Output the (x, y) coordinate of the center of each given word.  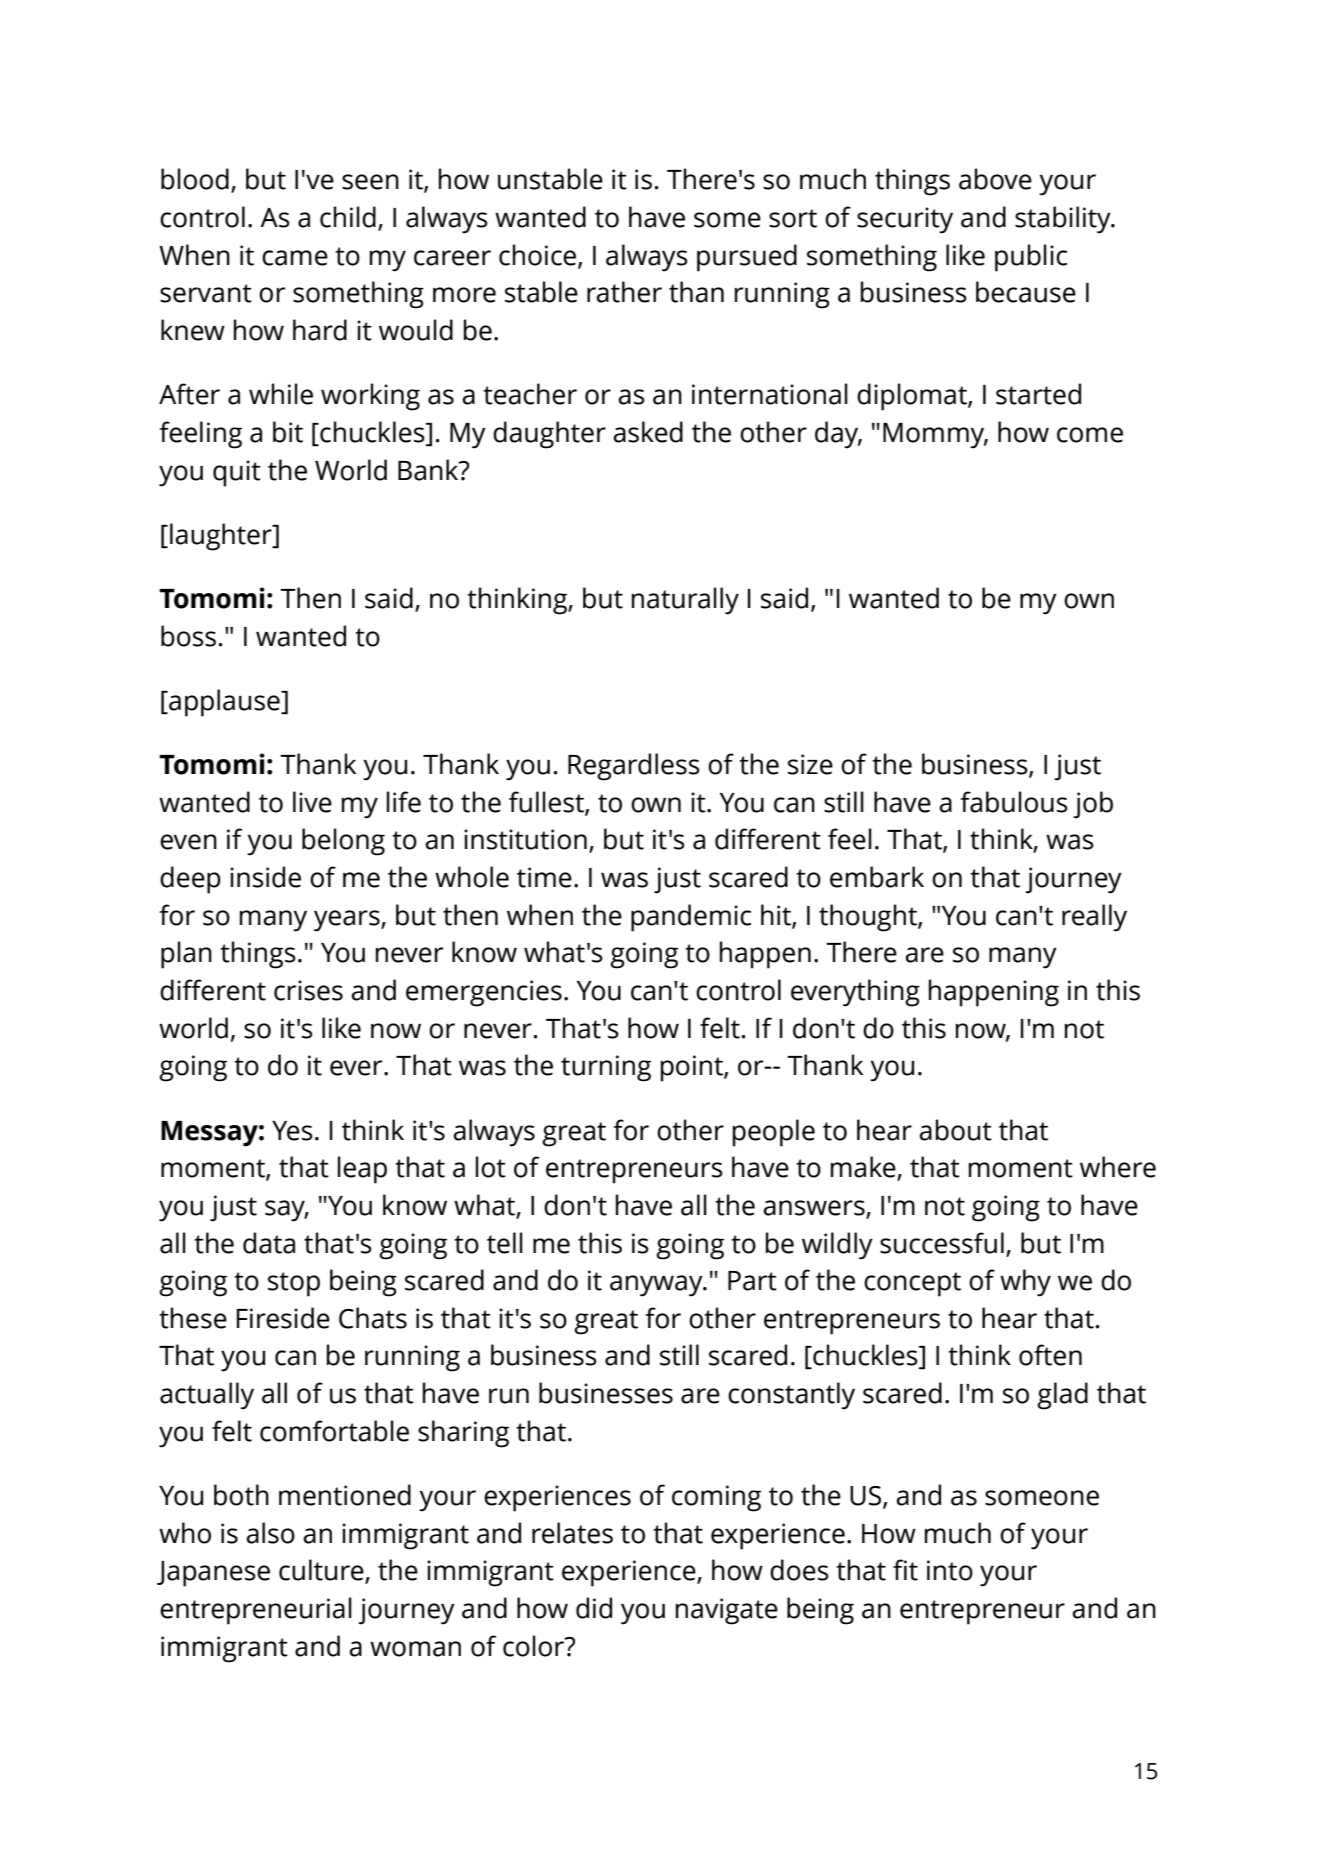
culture (322, 1571)
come (1090, 435)
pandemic (691, 918)
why (1025, 1283)
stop (294, 1284)
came (295, 258)
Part (752, 1281)
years (348, 921)
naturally (685, 601)
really (1094, 918)
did (594, 1608)
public (1031, 258)
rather (624, 292)
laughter (222, 537)
